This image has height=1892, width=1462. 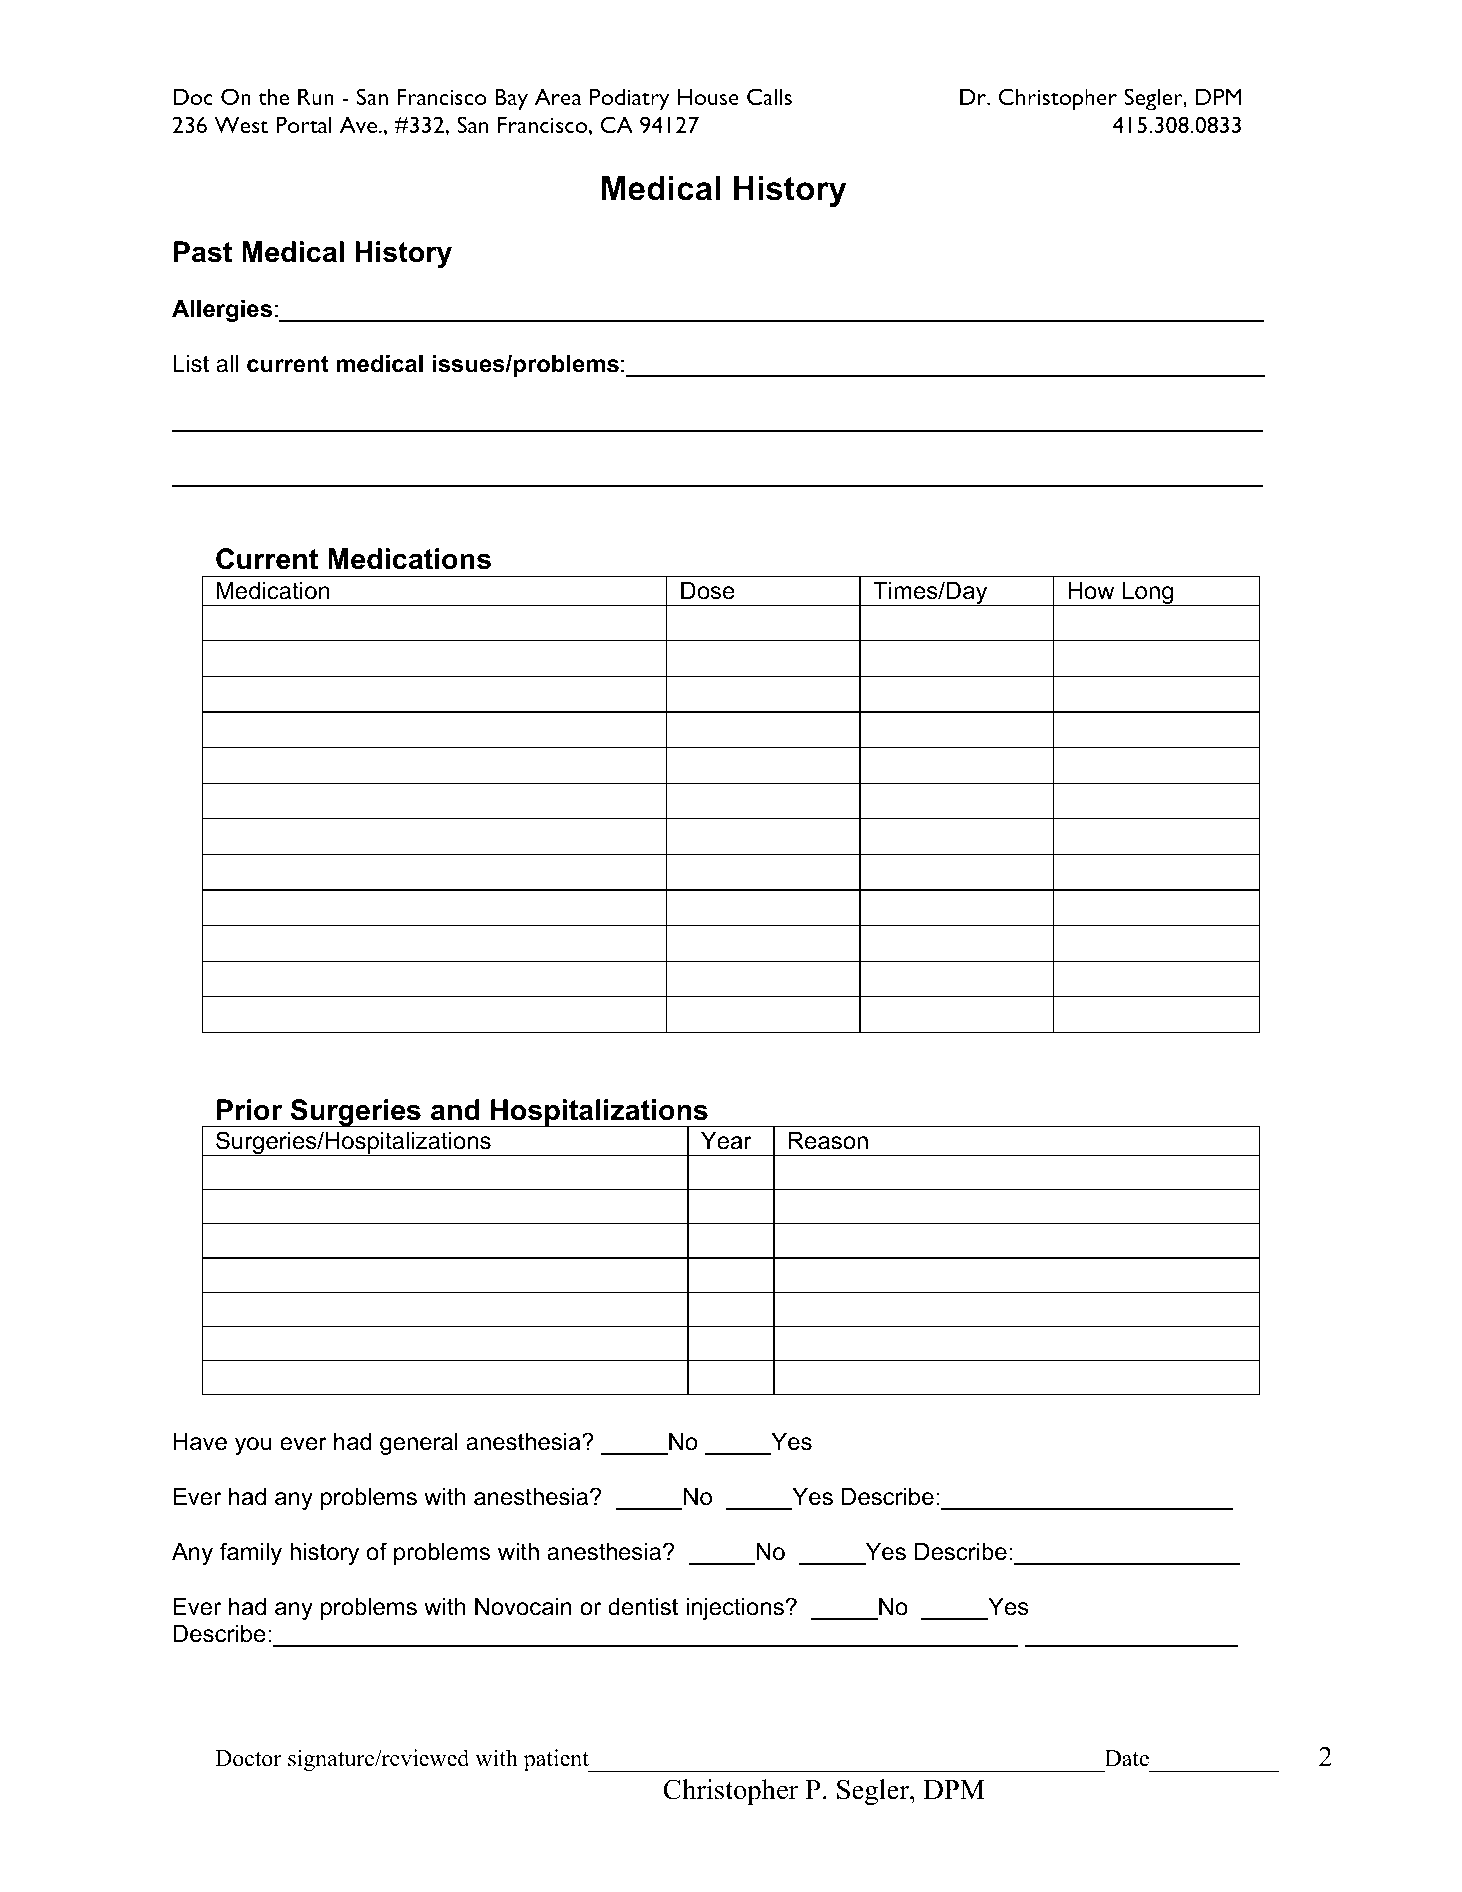 I want to click on DPM, so click(x=954, y=1789).
